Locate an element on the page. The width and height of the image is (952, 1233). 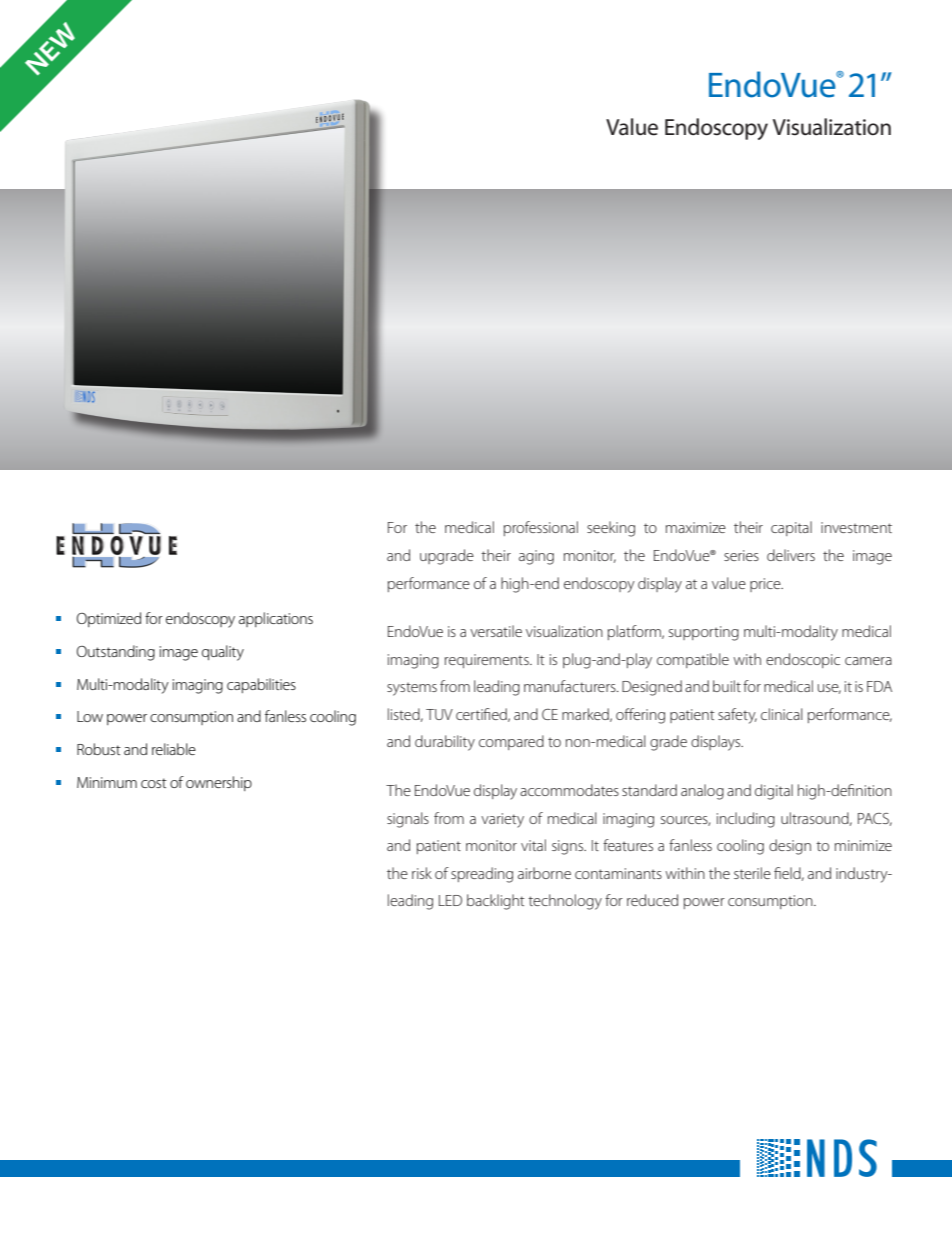
professional is located at coordinates (541, 528).
